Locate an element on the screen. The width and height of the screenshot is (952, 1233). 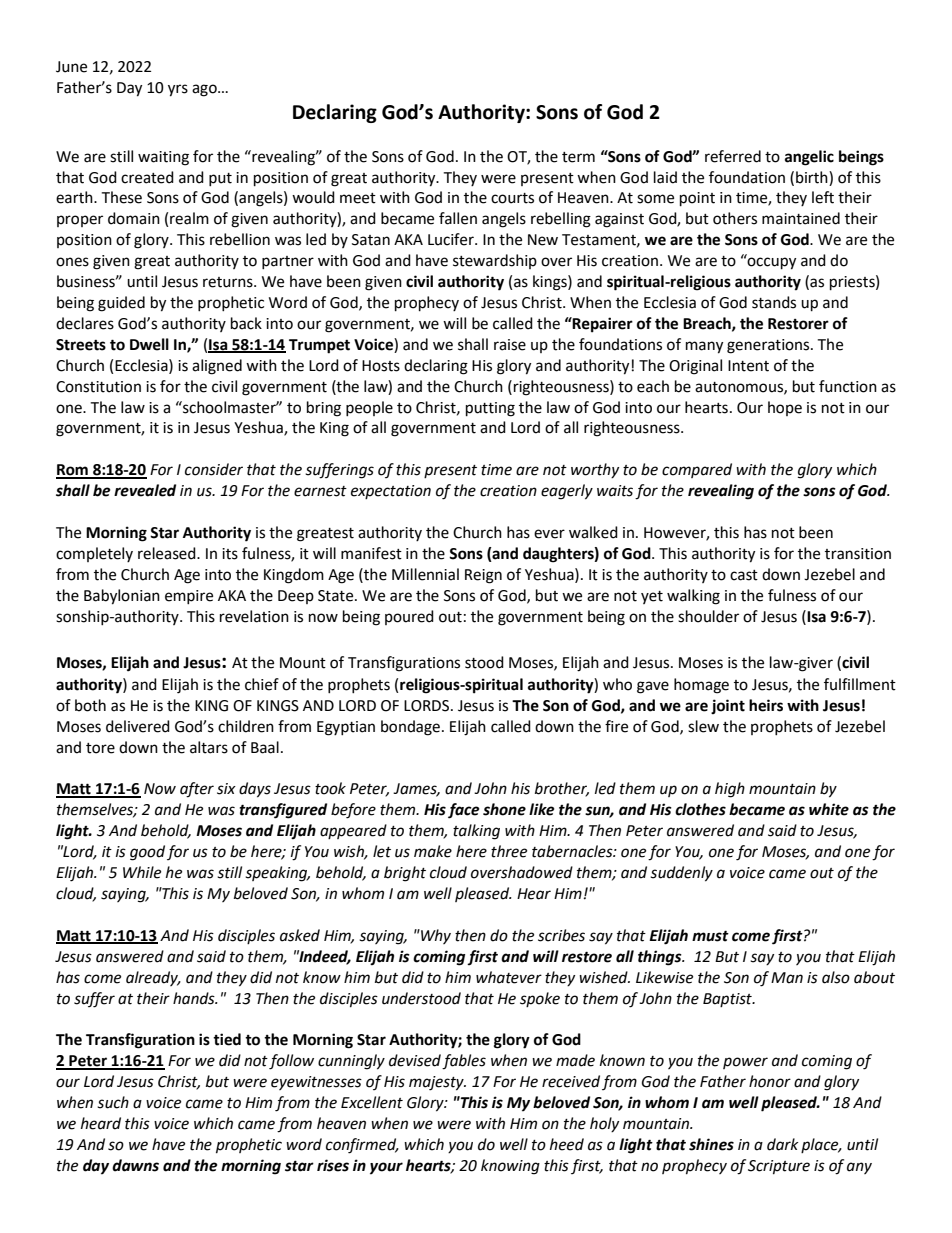
Reign is located at coordinates (483, 576).
